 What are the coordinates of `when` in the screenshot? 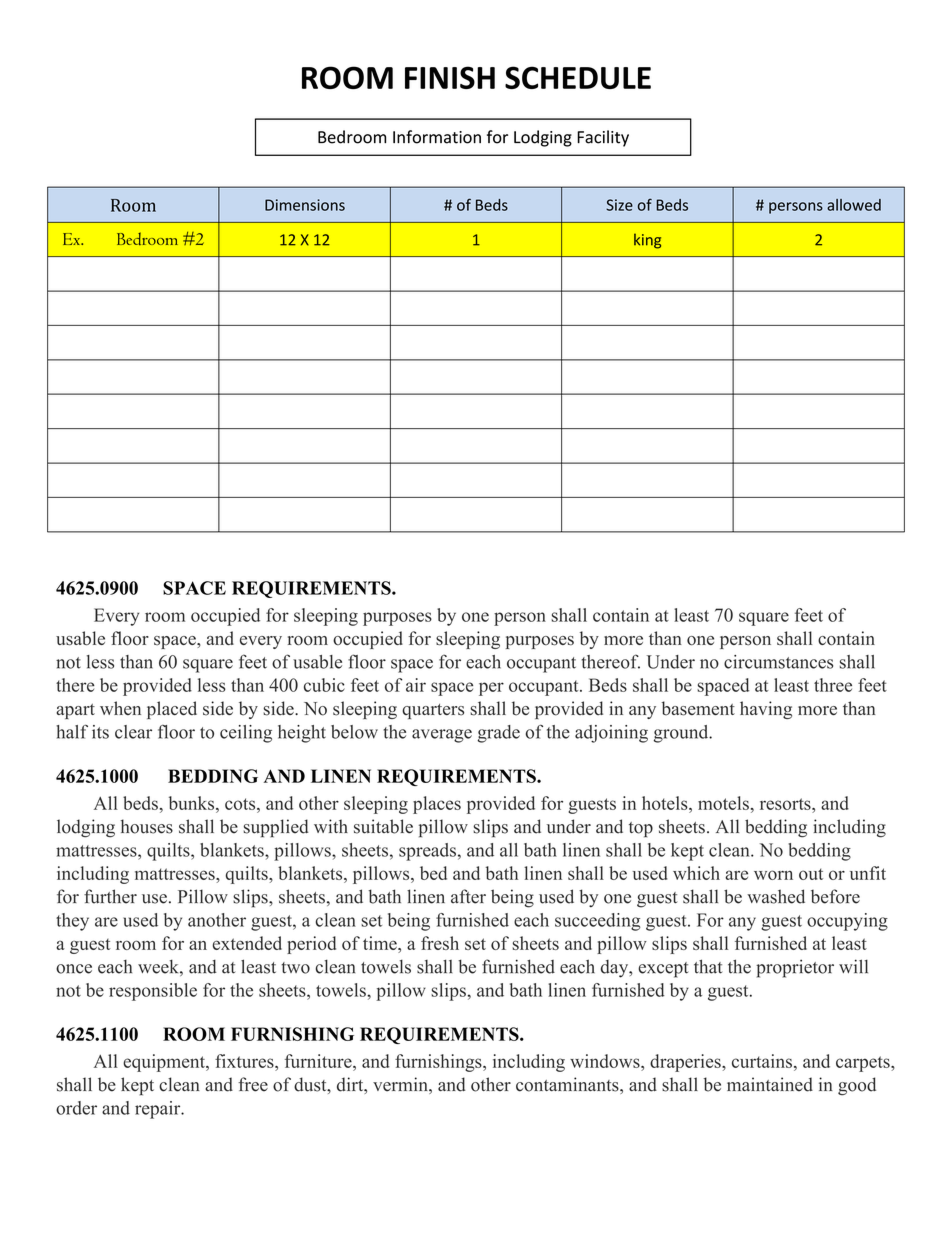 It's located at (120, 708).
